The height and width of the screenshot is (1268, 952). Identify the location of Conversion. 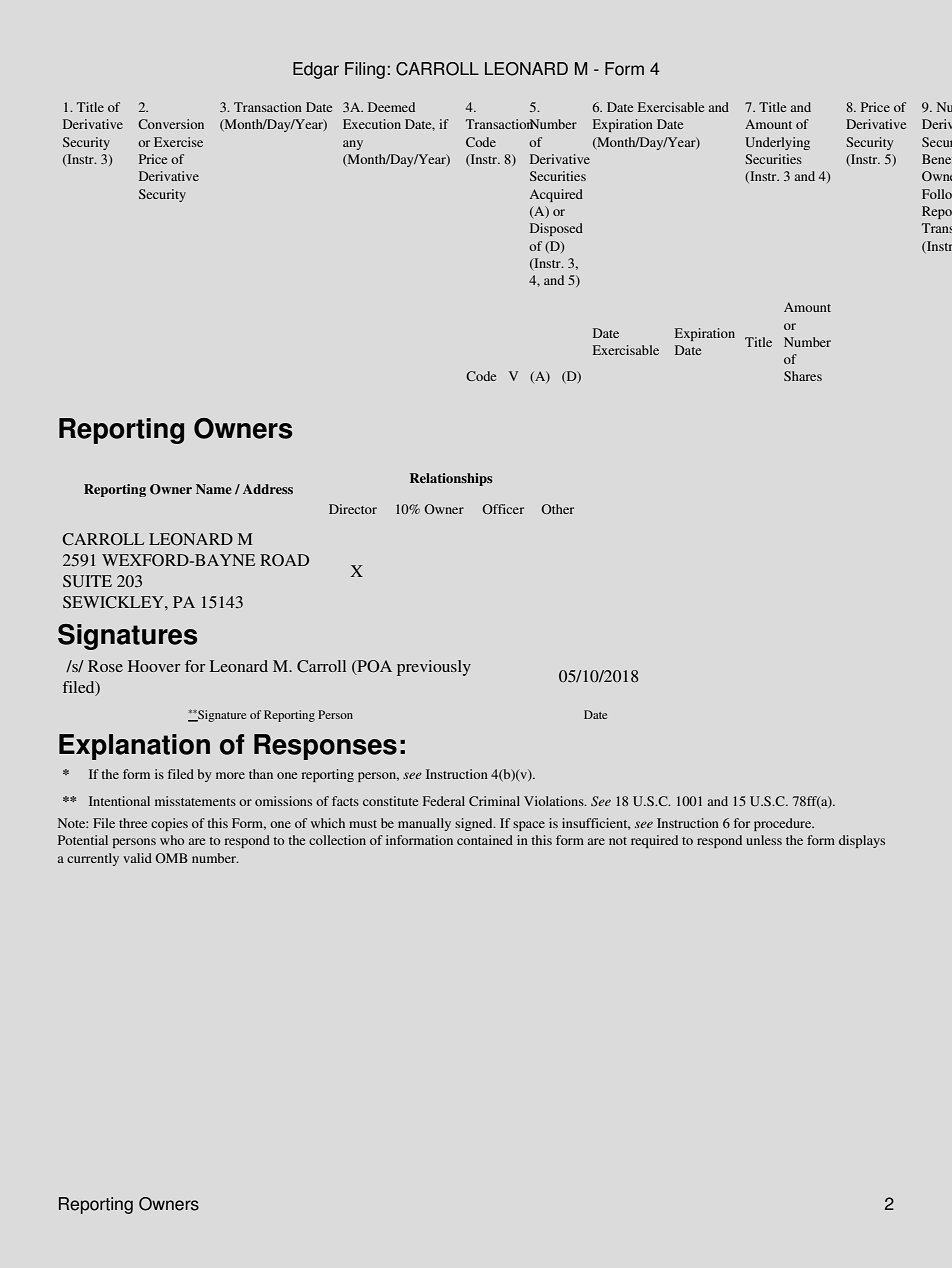
(171, 124).
